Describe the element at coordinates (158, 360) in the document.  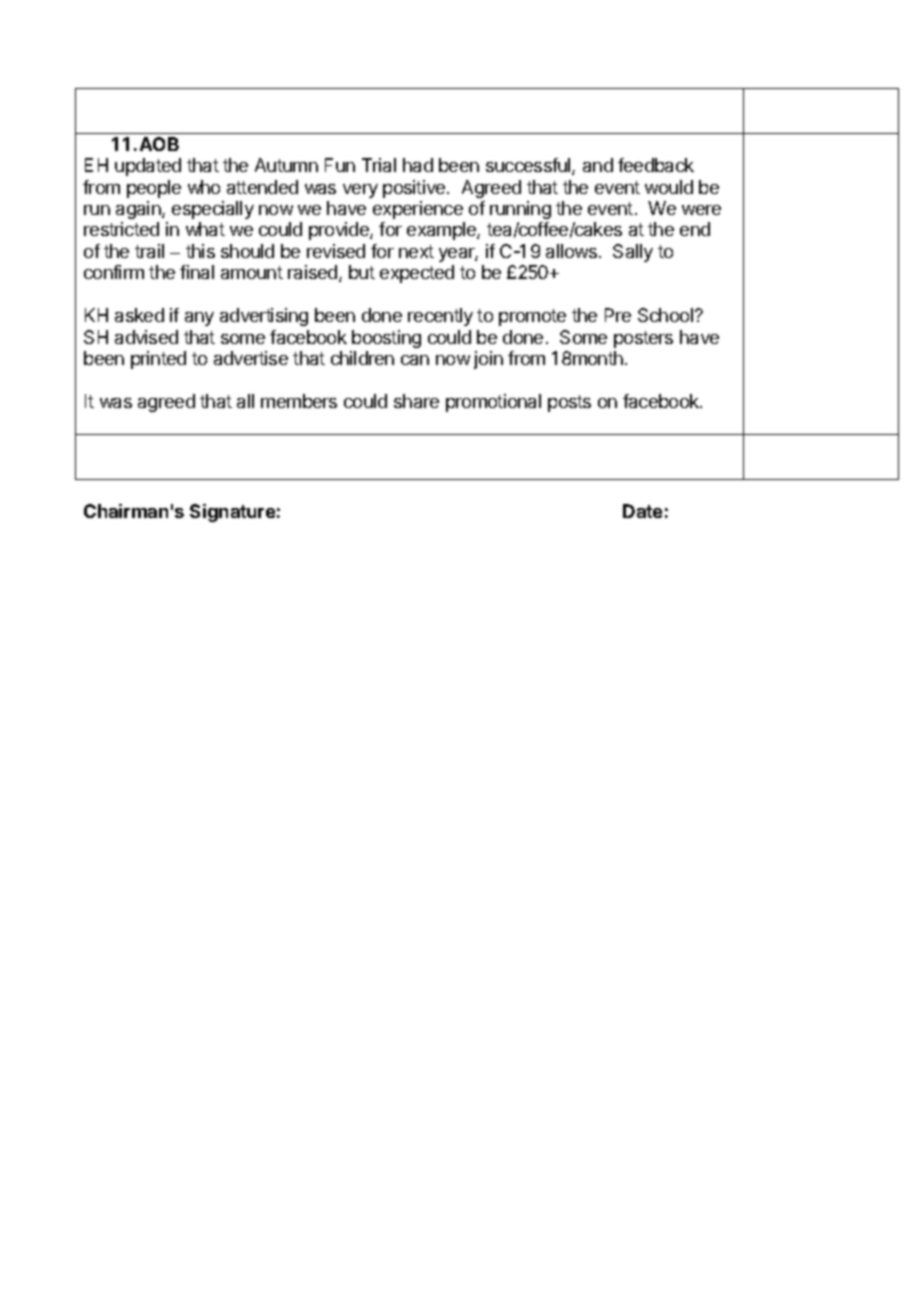
I see `printed` at that location.
